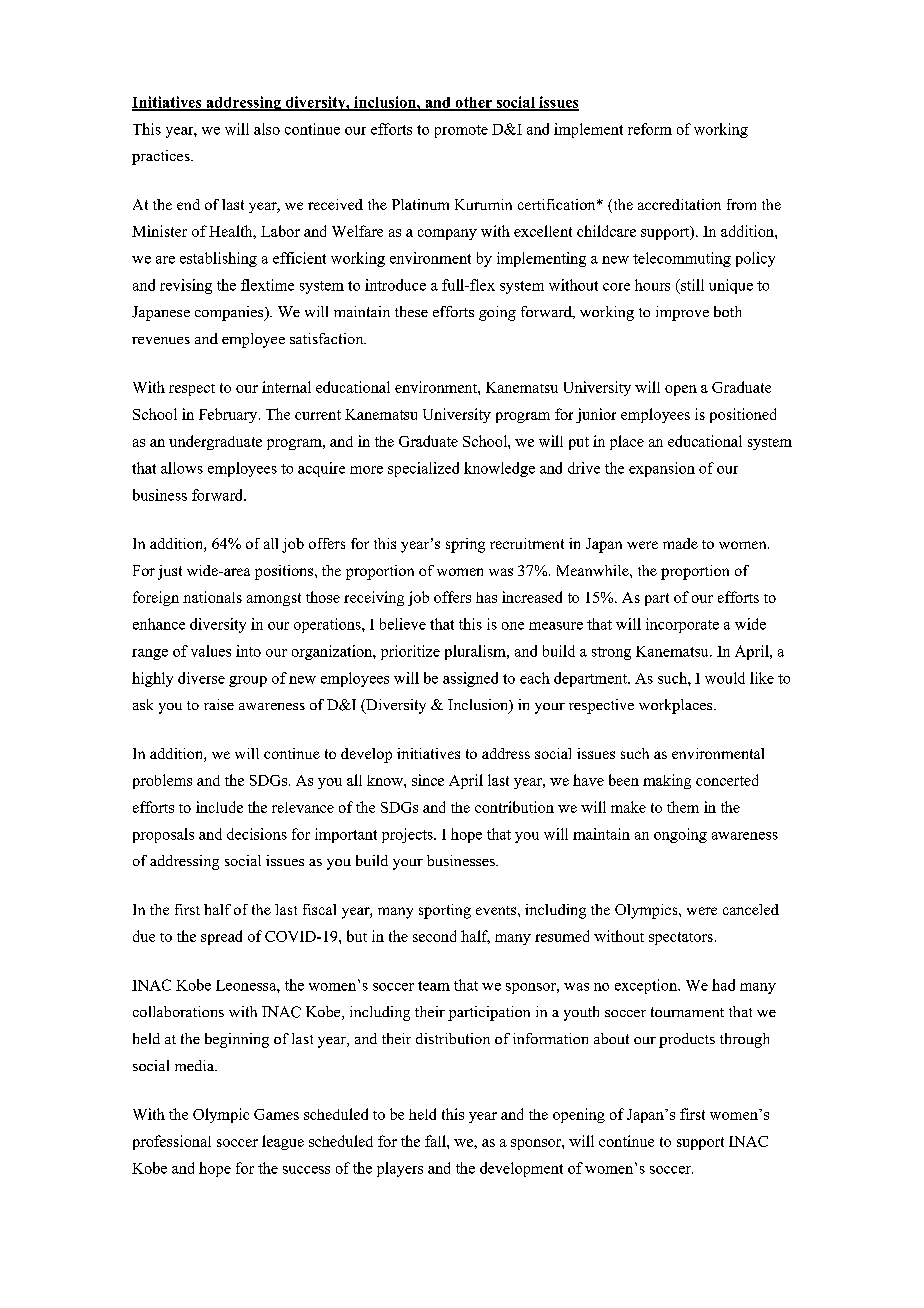 The height and width of the document is (1308, 924). What do you see at coordinates (650, 129) in the document?
I see `reform` at bounding box center [650, 129].
